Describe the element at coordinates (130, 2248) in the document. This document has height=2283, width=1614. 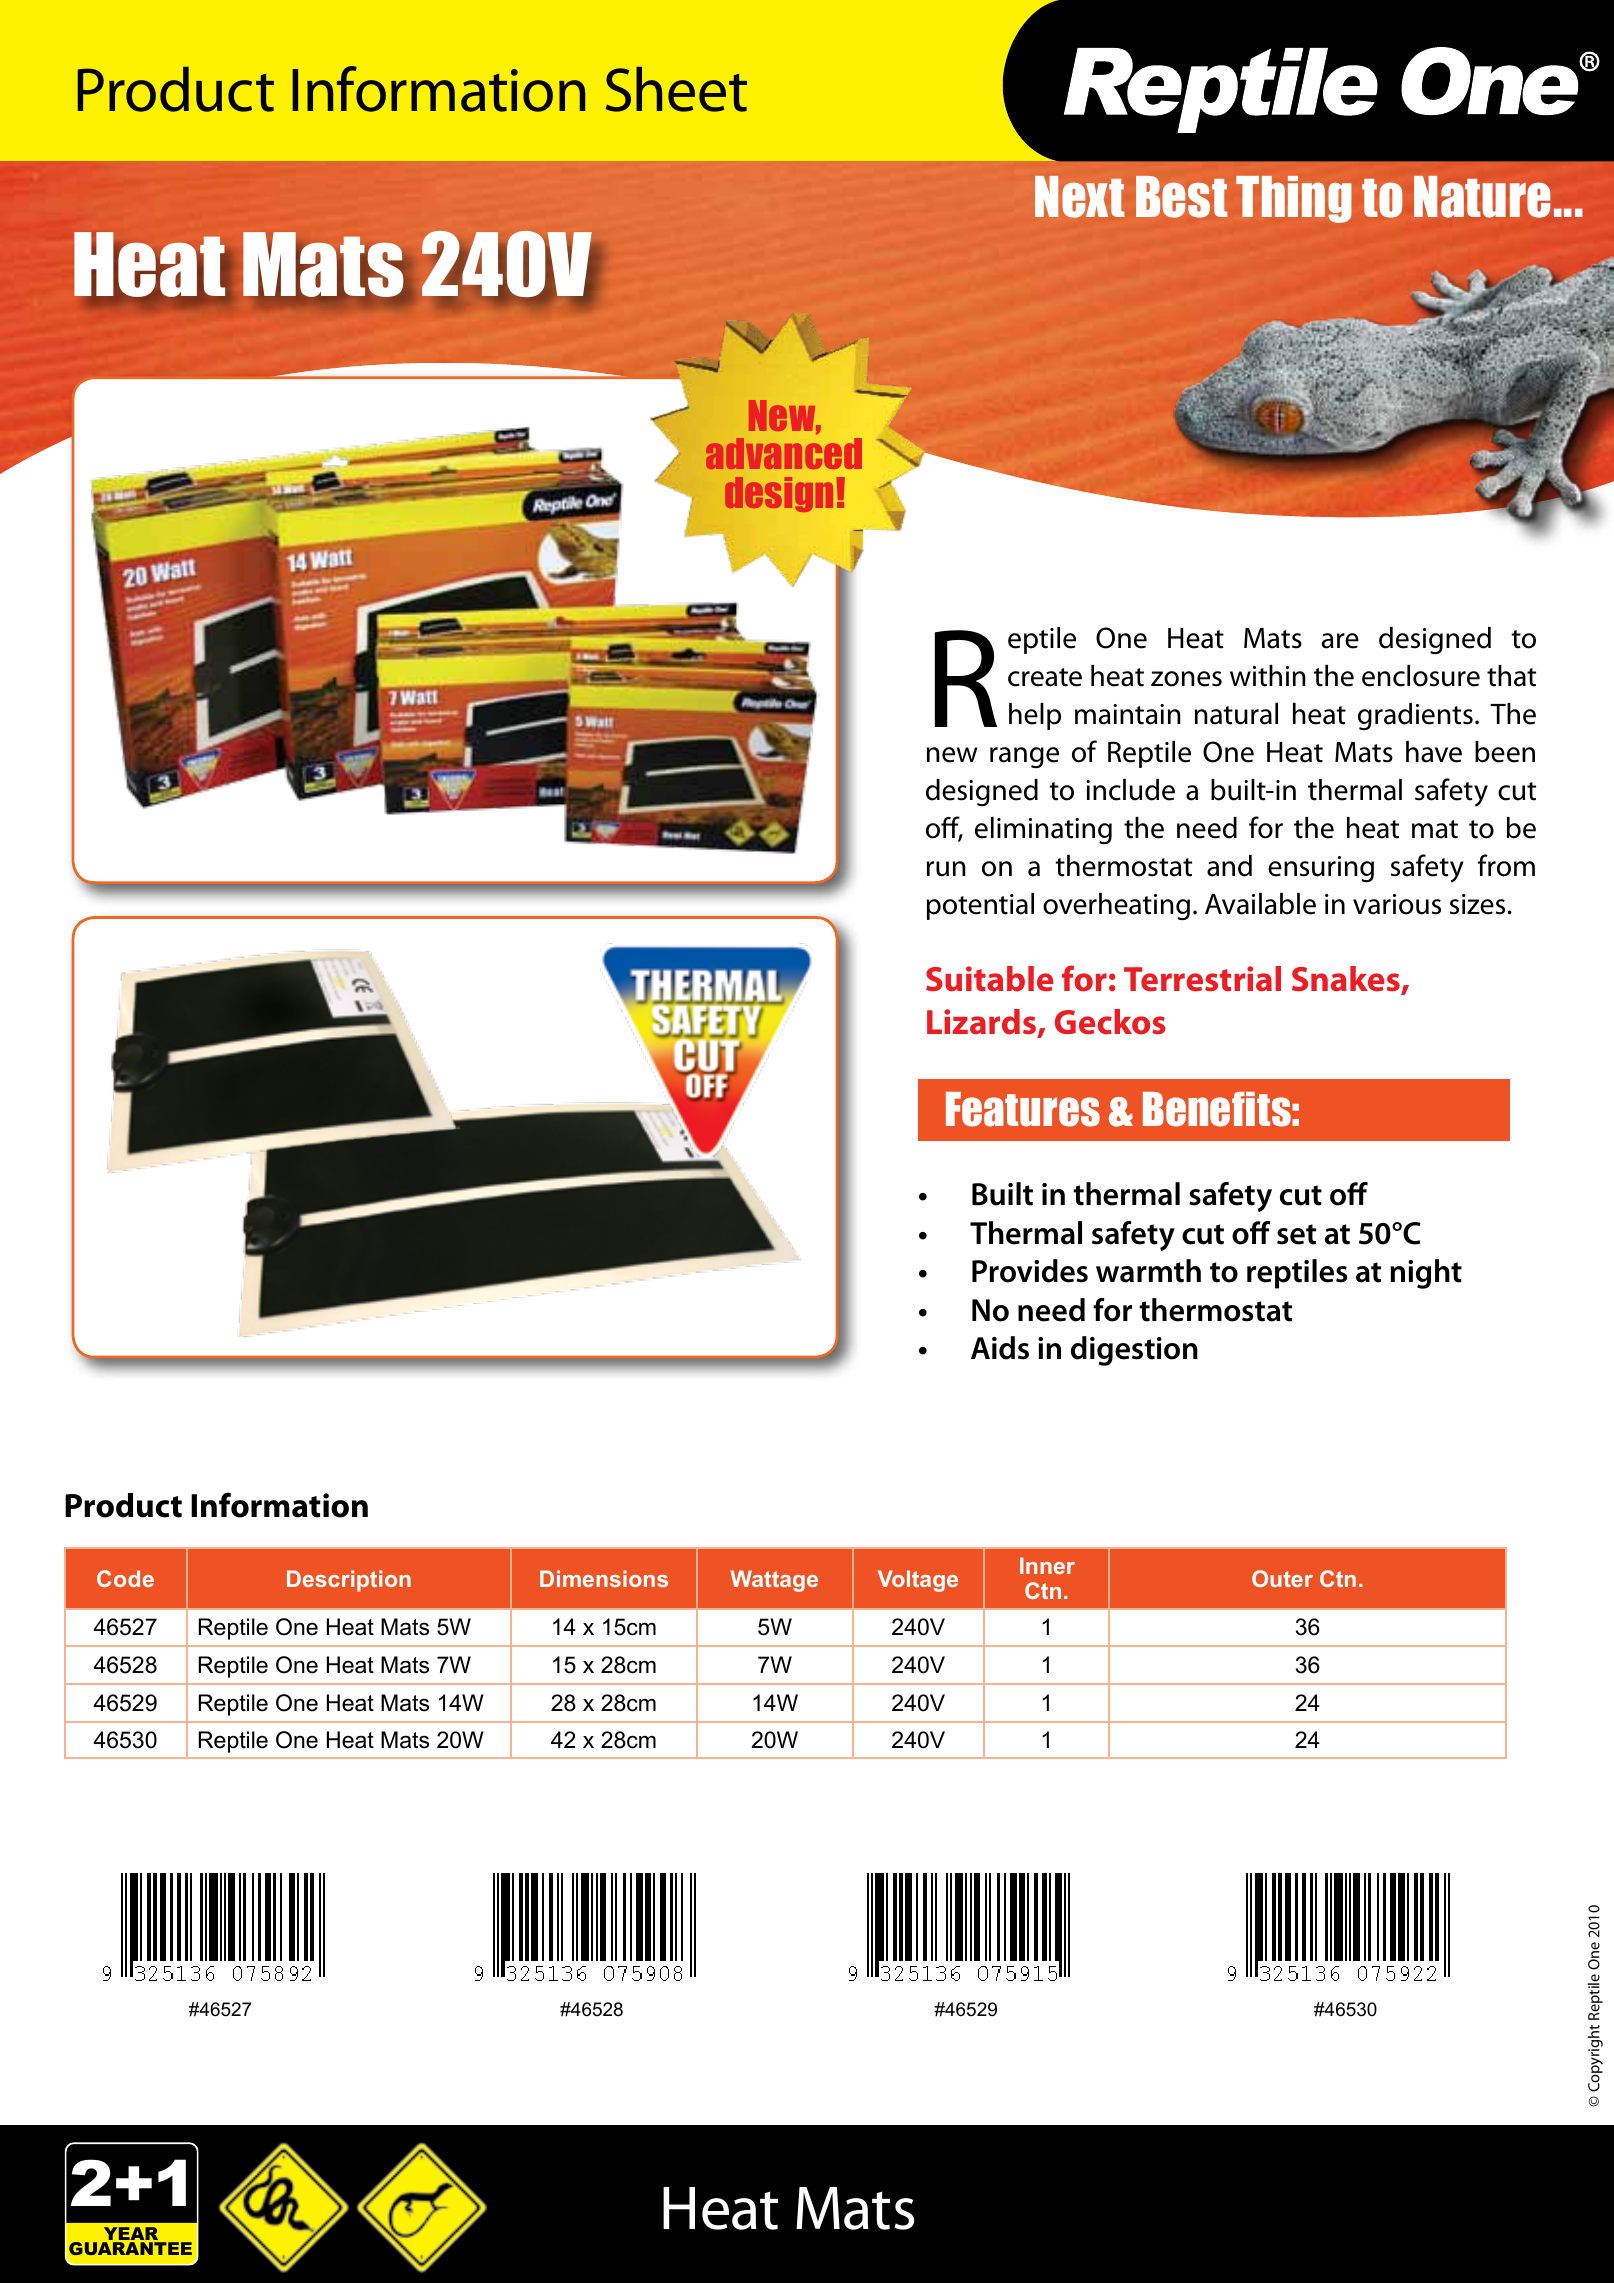
I see `GUARANTEE` at that location.
